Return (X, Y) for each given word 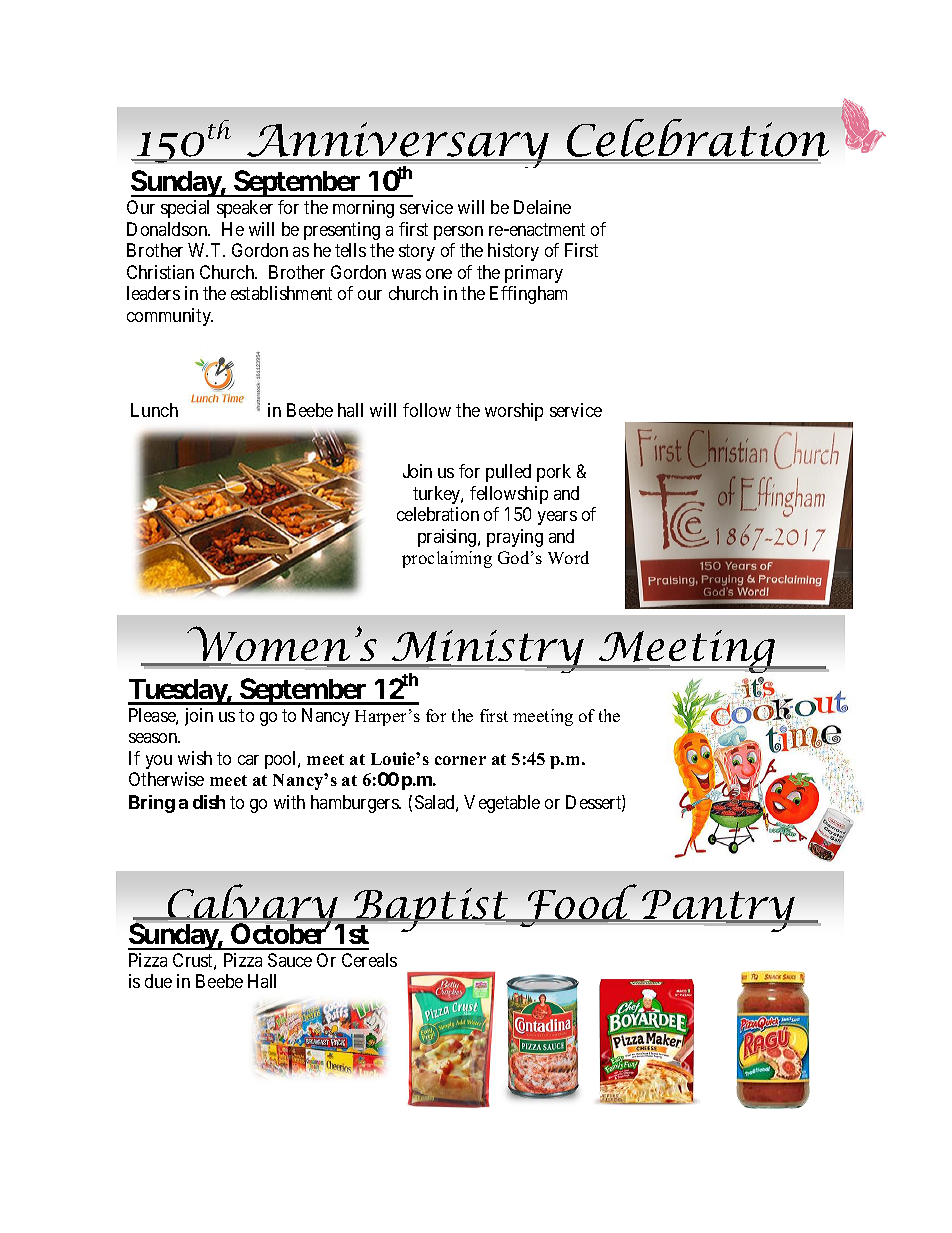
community (170, 317)
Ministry (488, 653)
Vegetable (502, 804)
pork (554, 473)
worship (514, 412)
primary (534, 274)
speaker (245, 209)
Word (568, 557)
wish (195, 758)
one (439, 274)
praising (448, 538)
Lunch (154, 410)
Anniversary (398, 147)
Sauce (290, 960)
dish (209, 802)
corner (460, 760)
